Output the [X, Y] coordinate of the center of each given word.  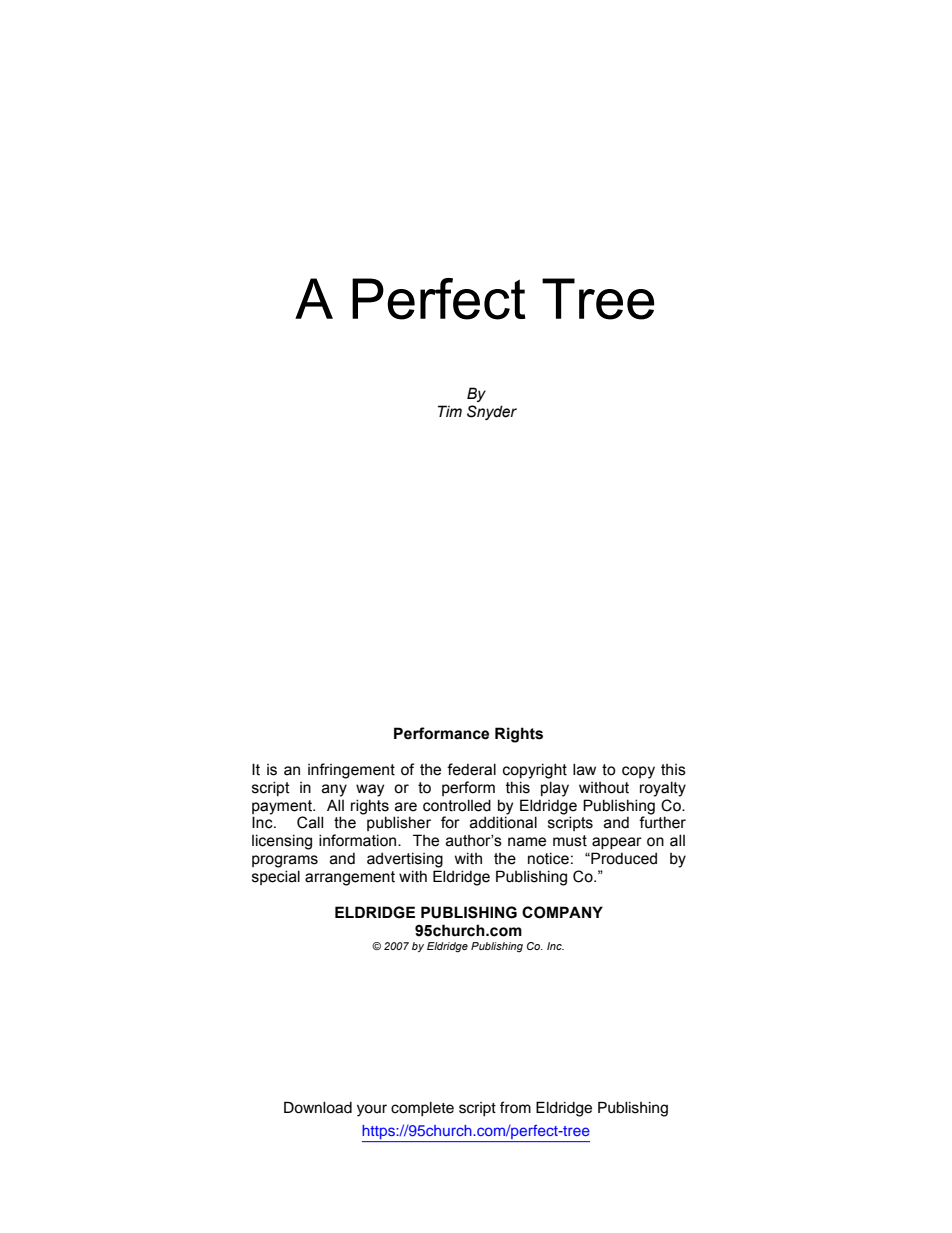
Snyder [492, 412]
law [584, 769]
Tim [450, 411]
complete [422, 1109]
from [515, 1107]
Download [318, 1107]
